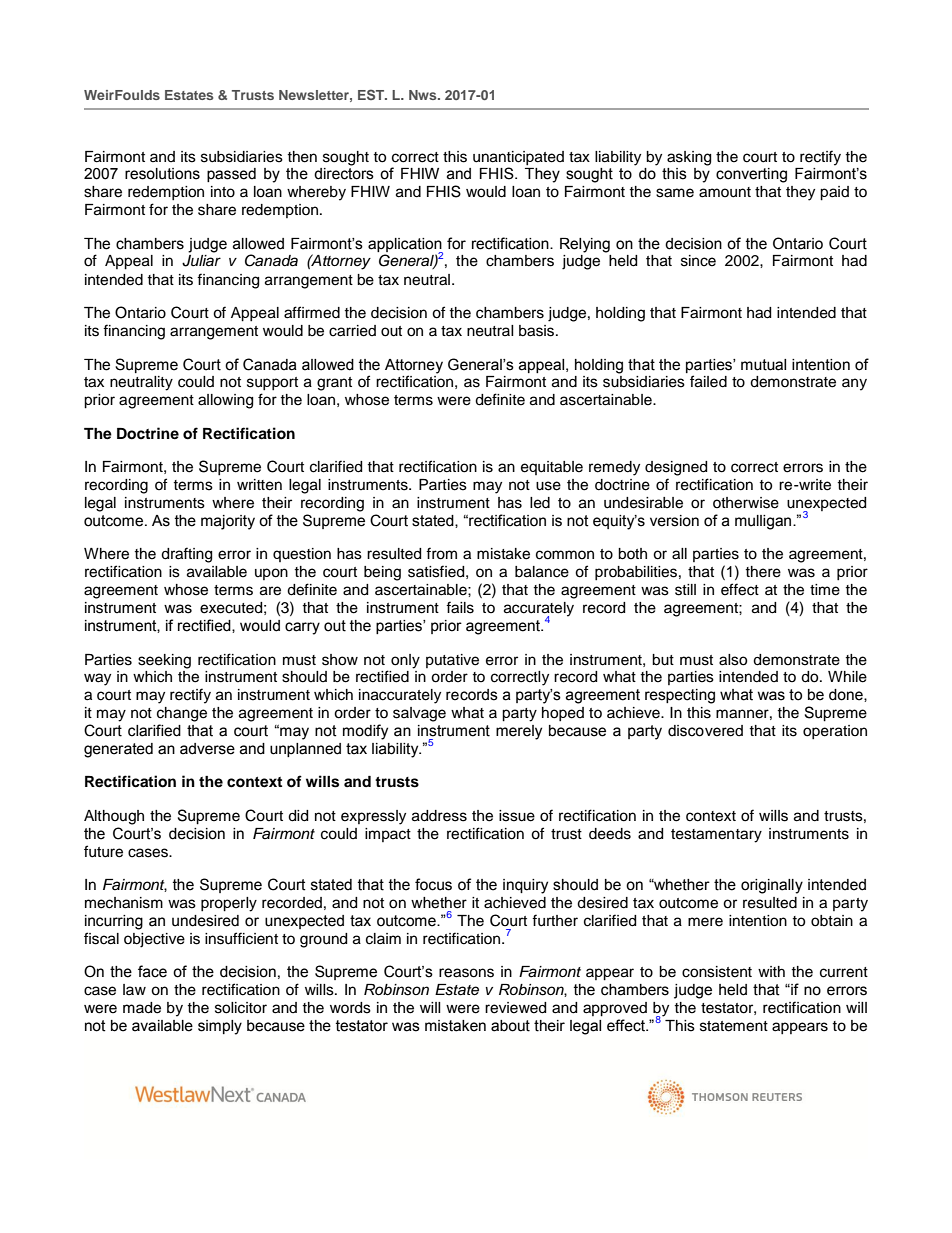  I want to click on converting, so click(751, 175).
